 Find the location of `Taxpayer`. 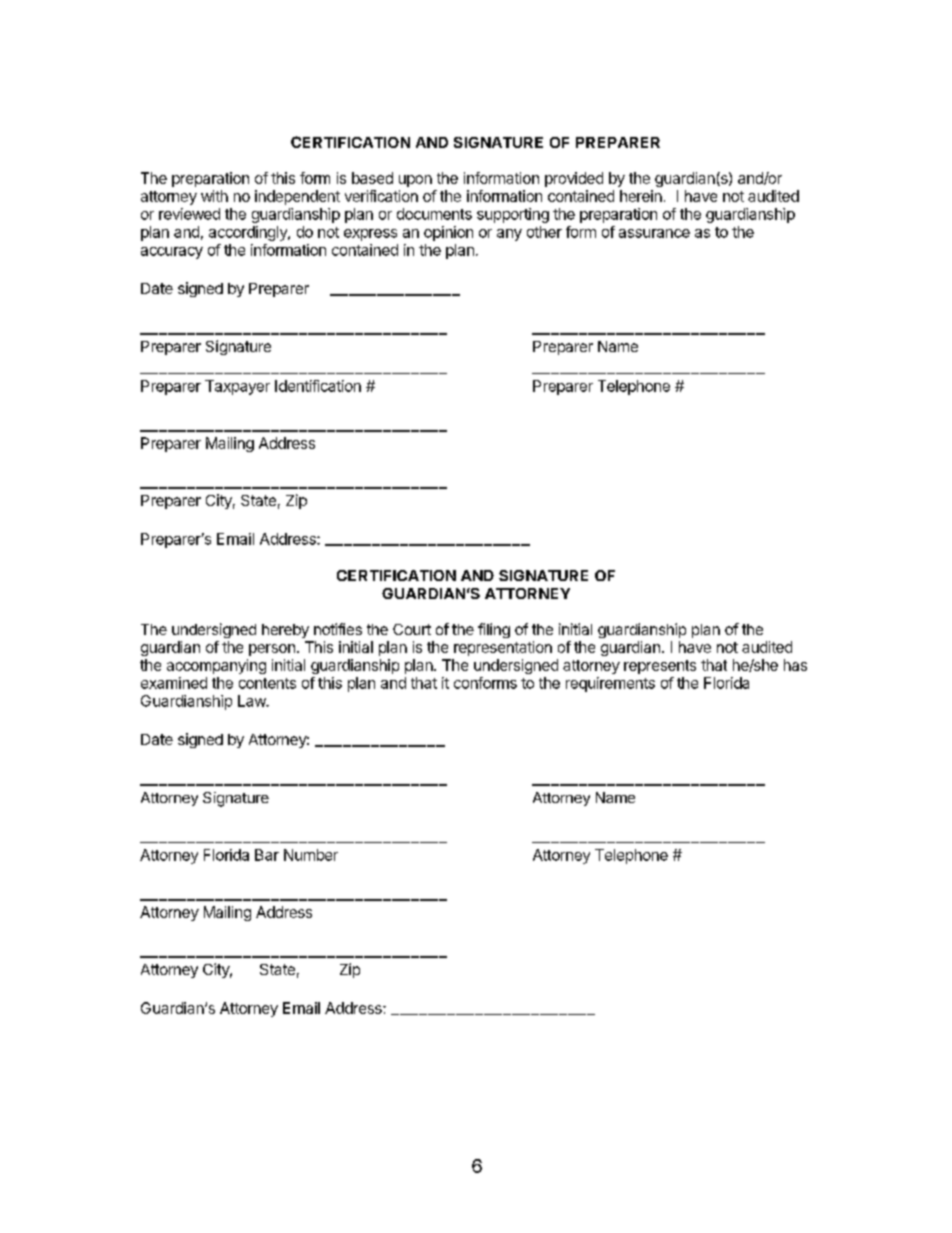

Taxpayer is located at coordinates (237, 387).
